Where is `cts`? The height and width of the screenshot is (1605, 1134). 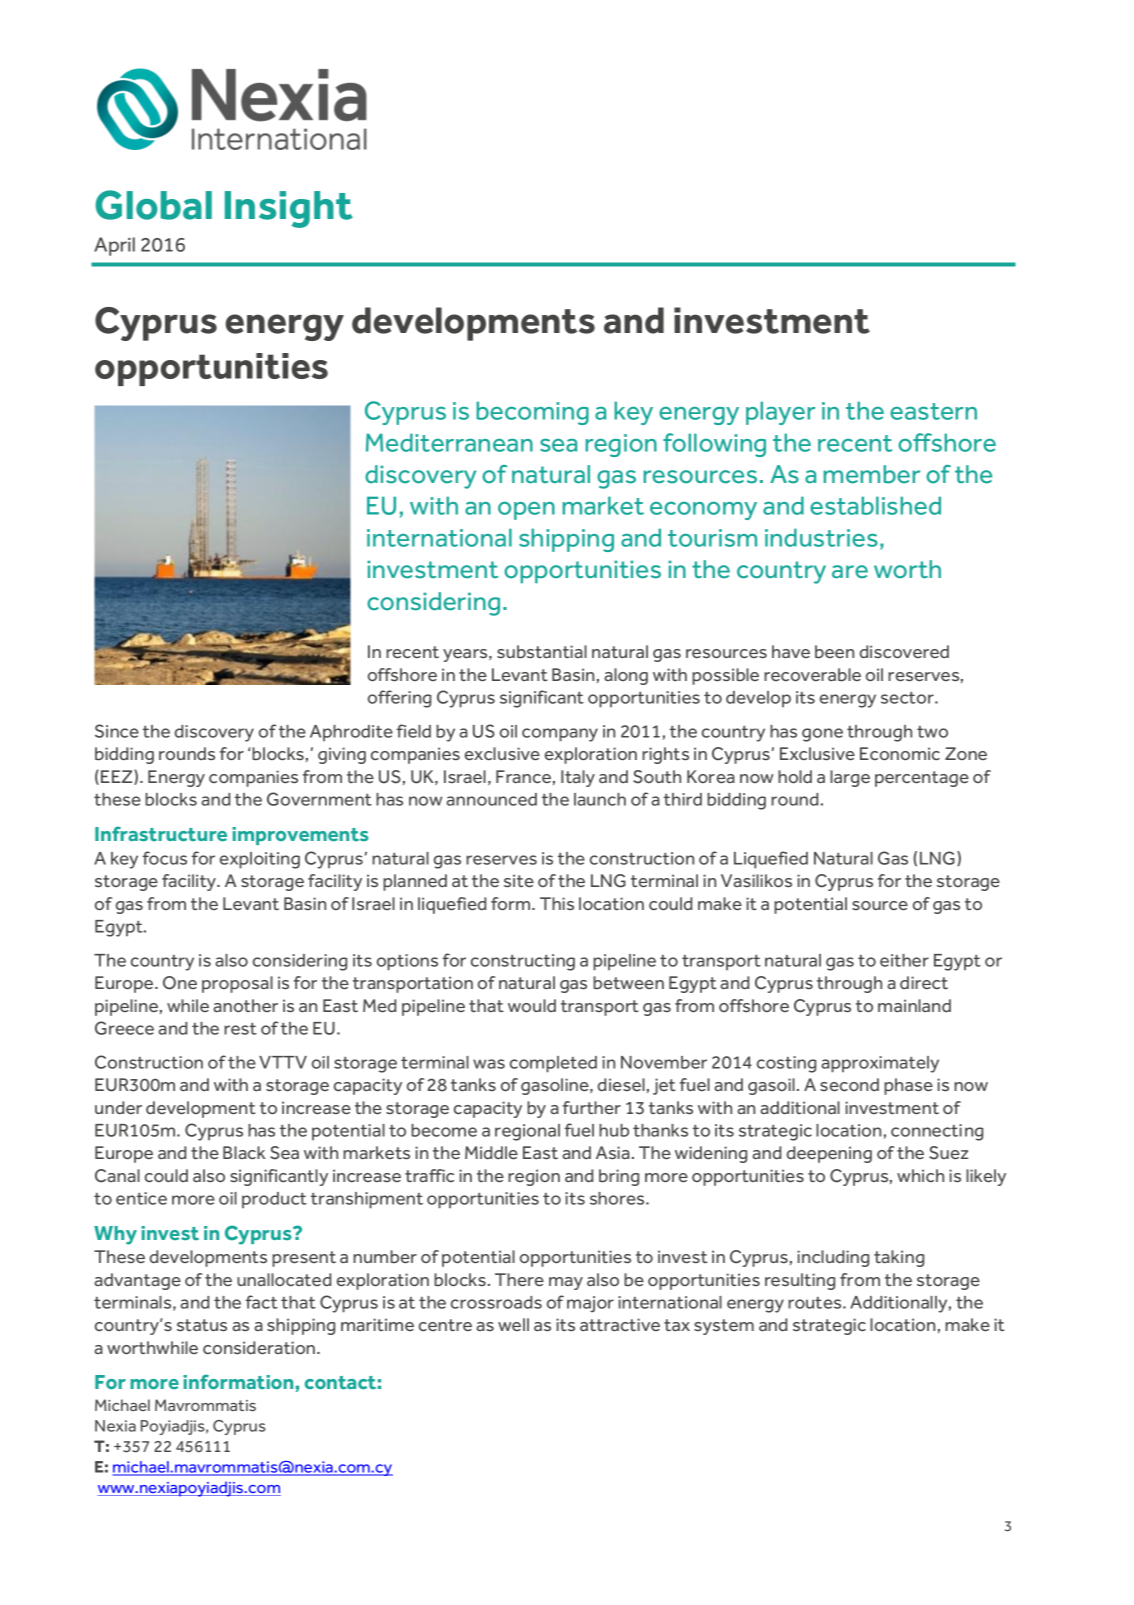 cts is located at coordinates (565, 1324).
